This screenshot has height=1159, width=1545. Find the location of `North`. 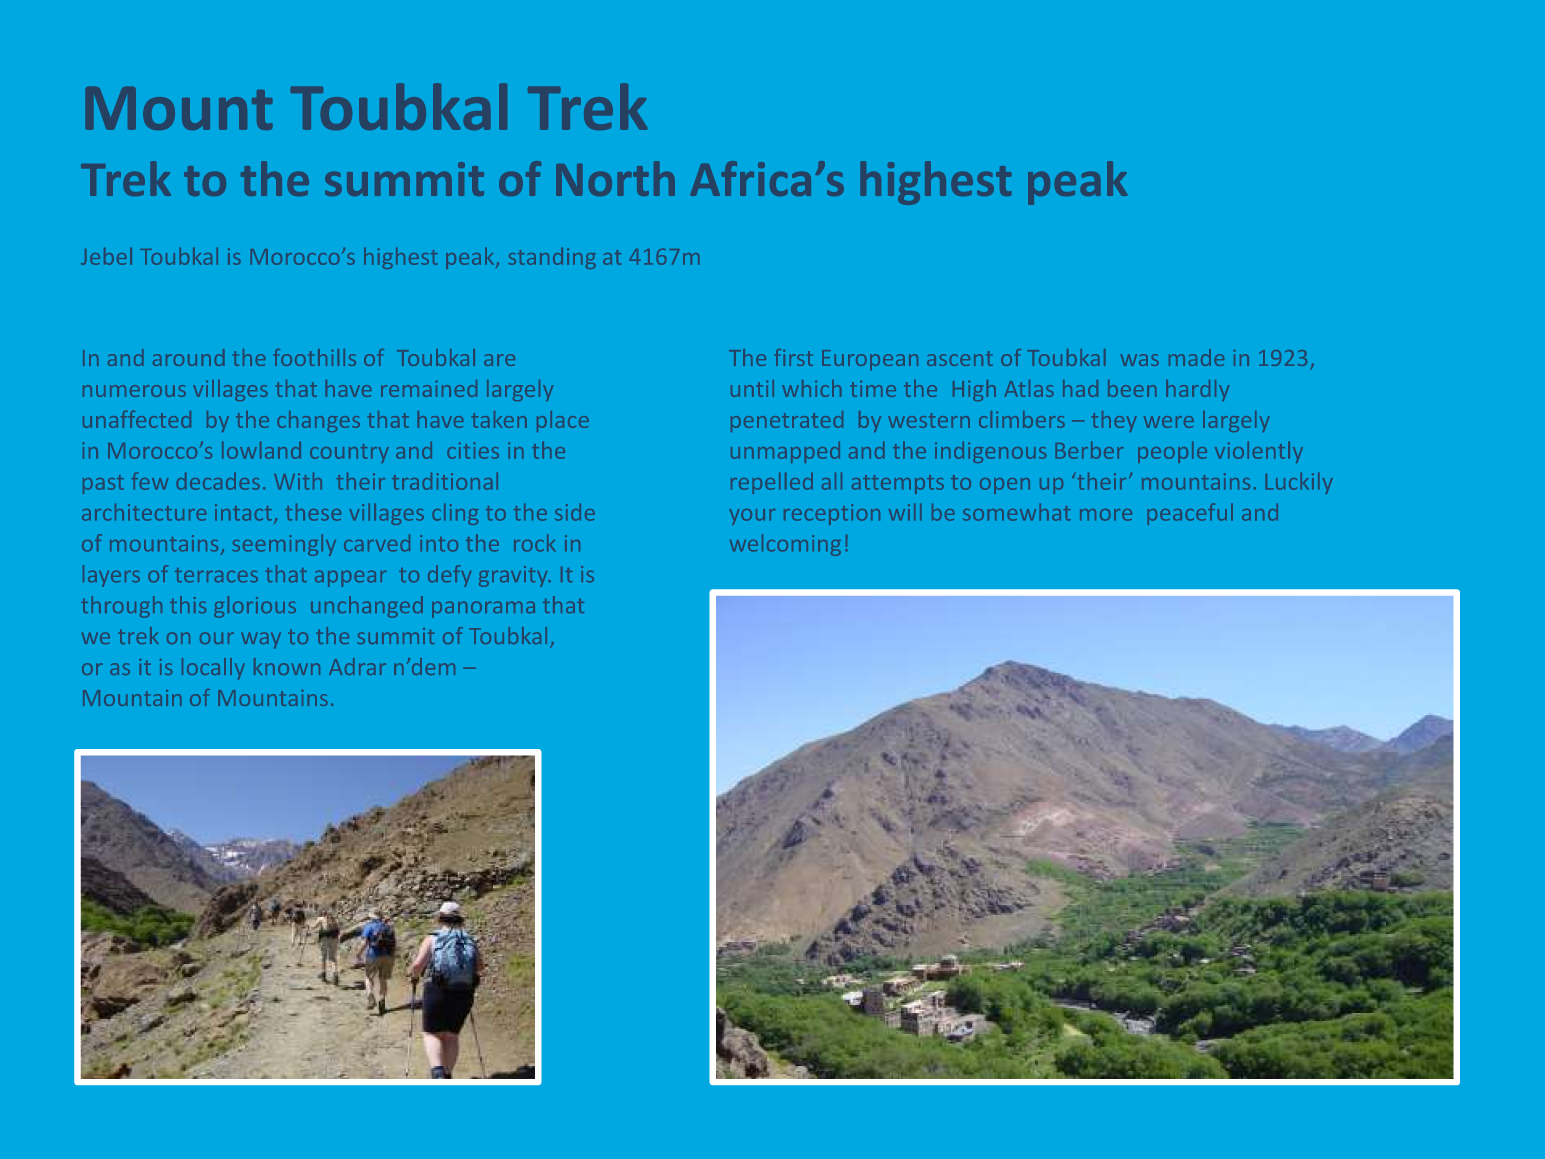

North is located at coordinates (615, 178).
